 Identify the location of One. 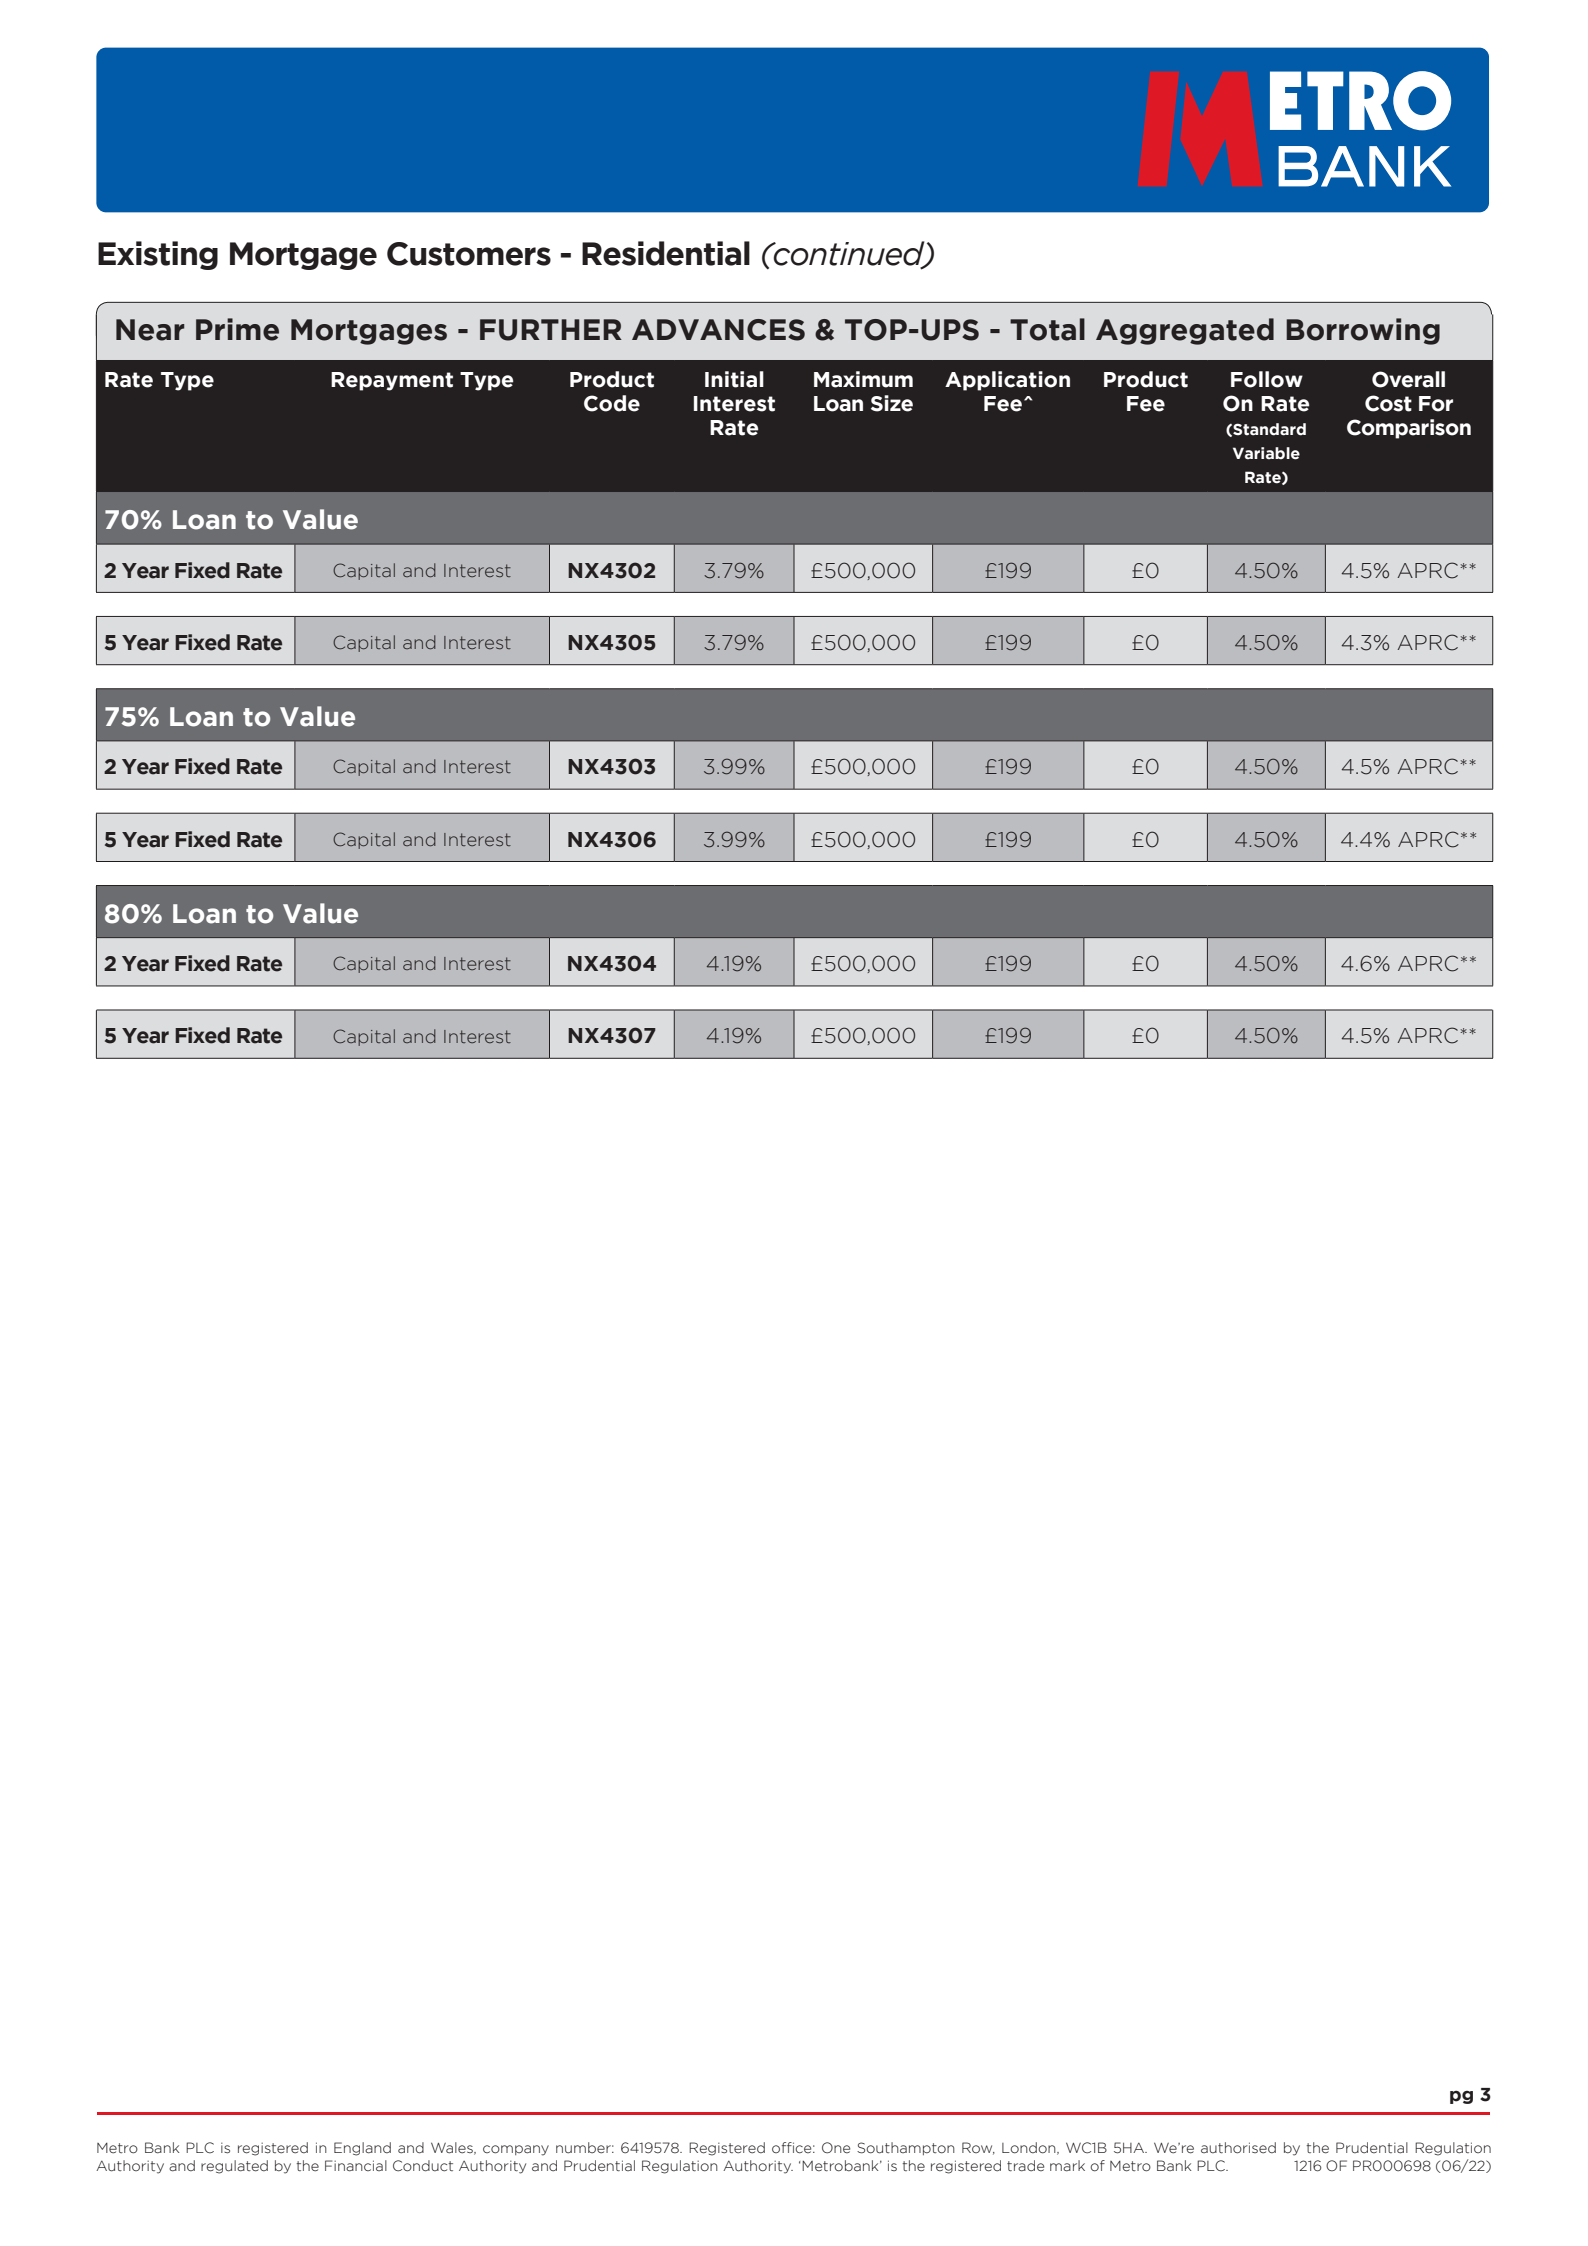
(836, 2148).
